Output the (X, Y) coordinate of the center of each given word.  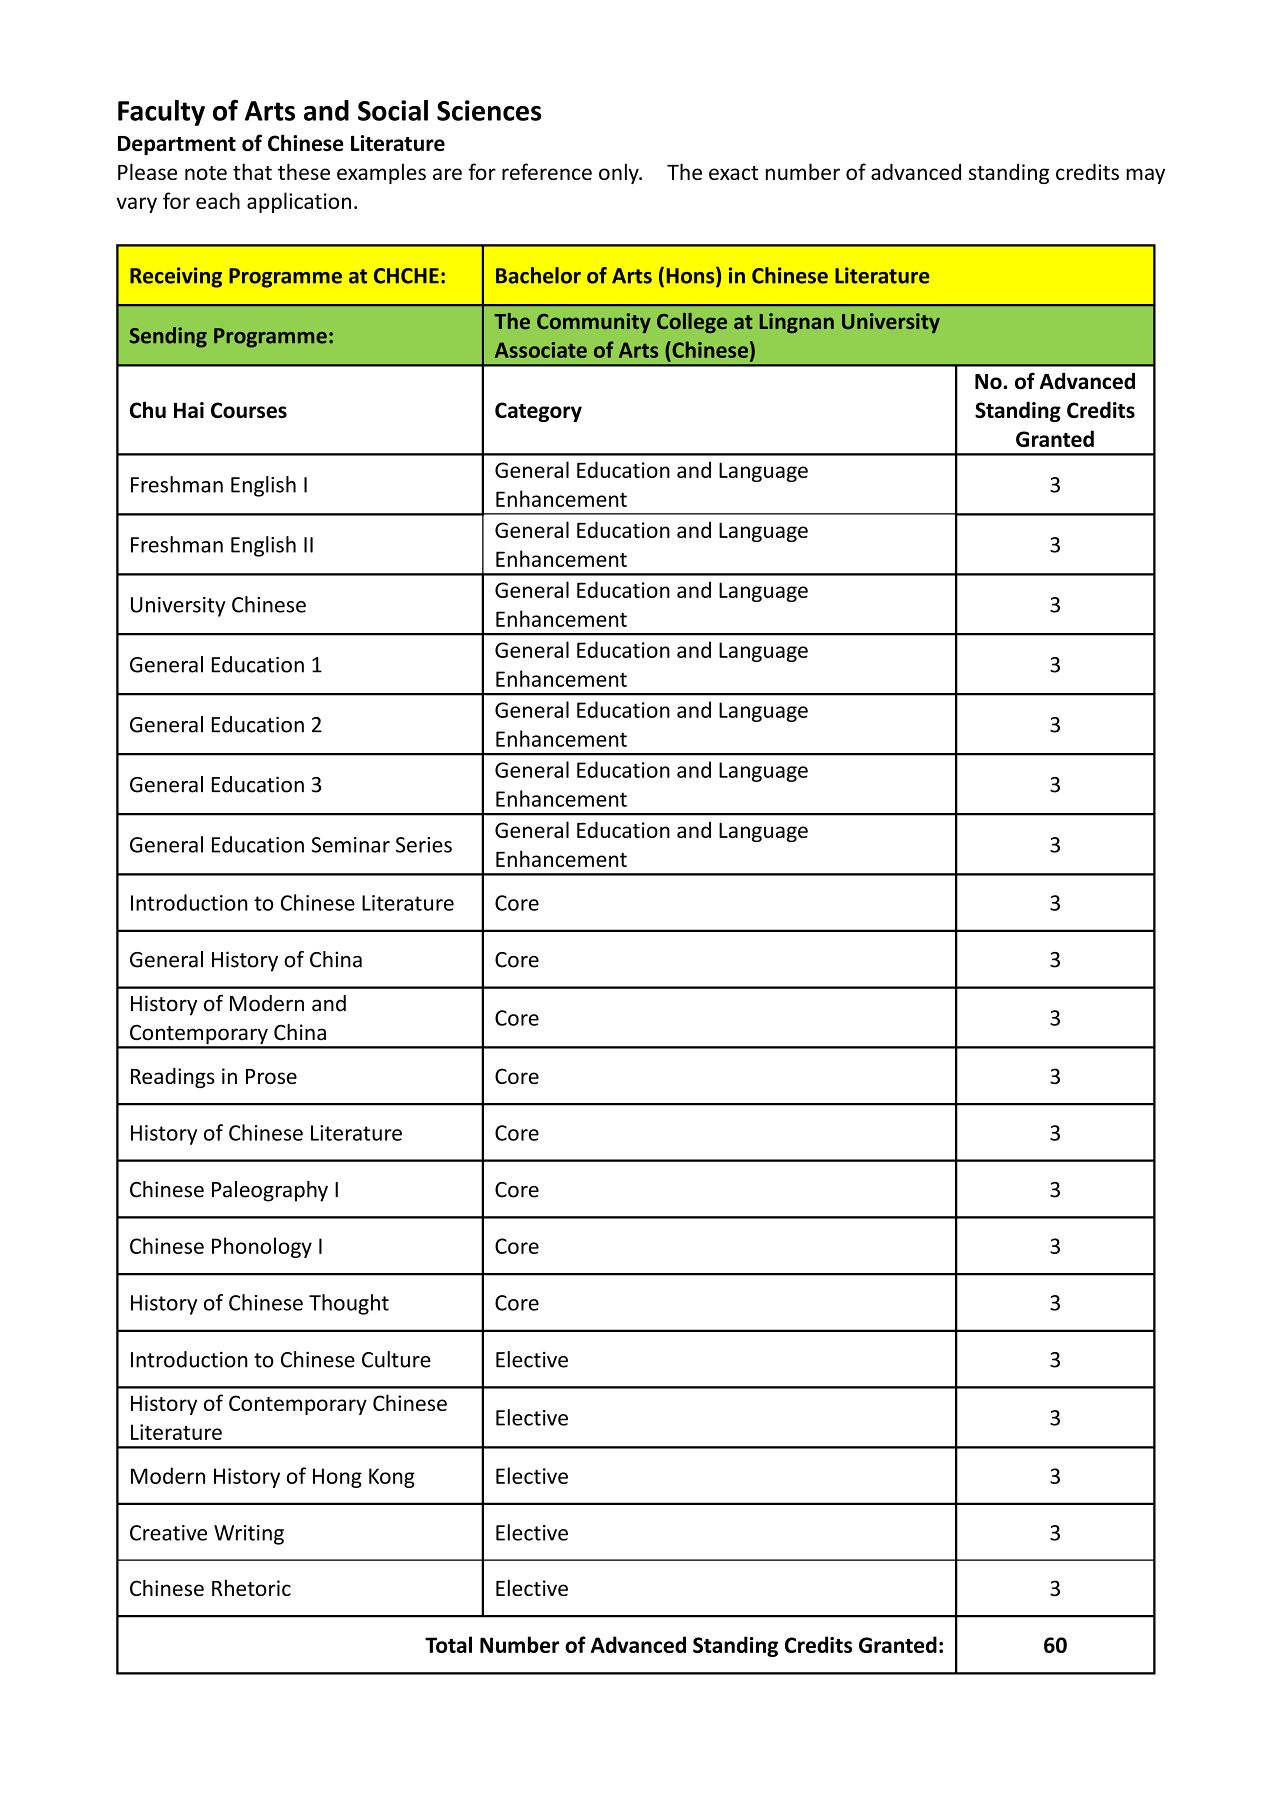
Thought (349, 1304)
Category (538, 412)
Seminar (350, 845)
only (620, 173)
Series (424, 845)
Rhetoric (251, 1587)
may (1145, 176)
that (252, 171)
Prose (271, 1076)
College (692, 323)
